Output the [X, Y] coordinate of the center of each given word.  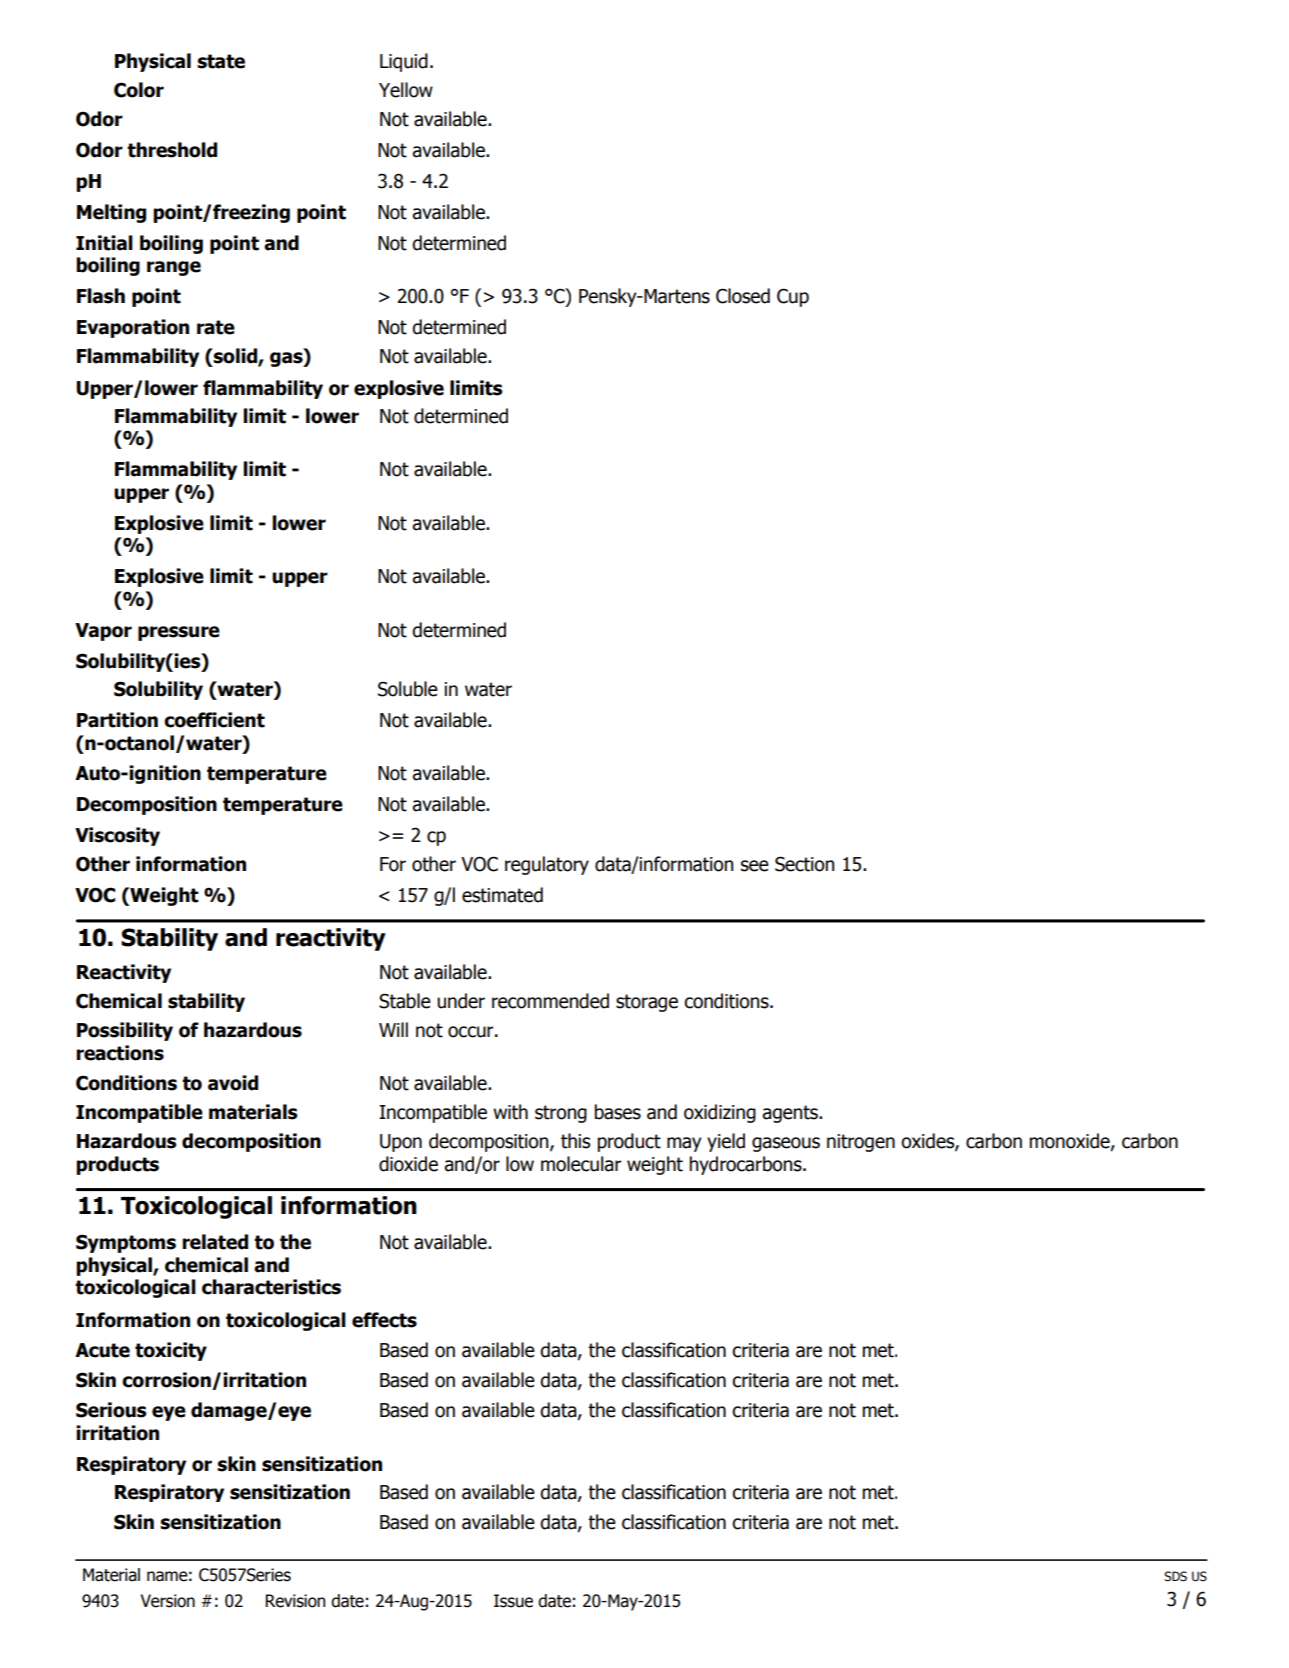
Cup [793, 297]
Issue [513, 1601]
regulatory [547, 865]
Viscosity [117, 836]
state [221, 61]
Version [167, 1601]
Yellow [406, 90]
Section [804, 864]
